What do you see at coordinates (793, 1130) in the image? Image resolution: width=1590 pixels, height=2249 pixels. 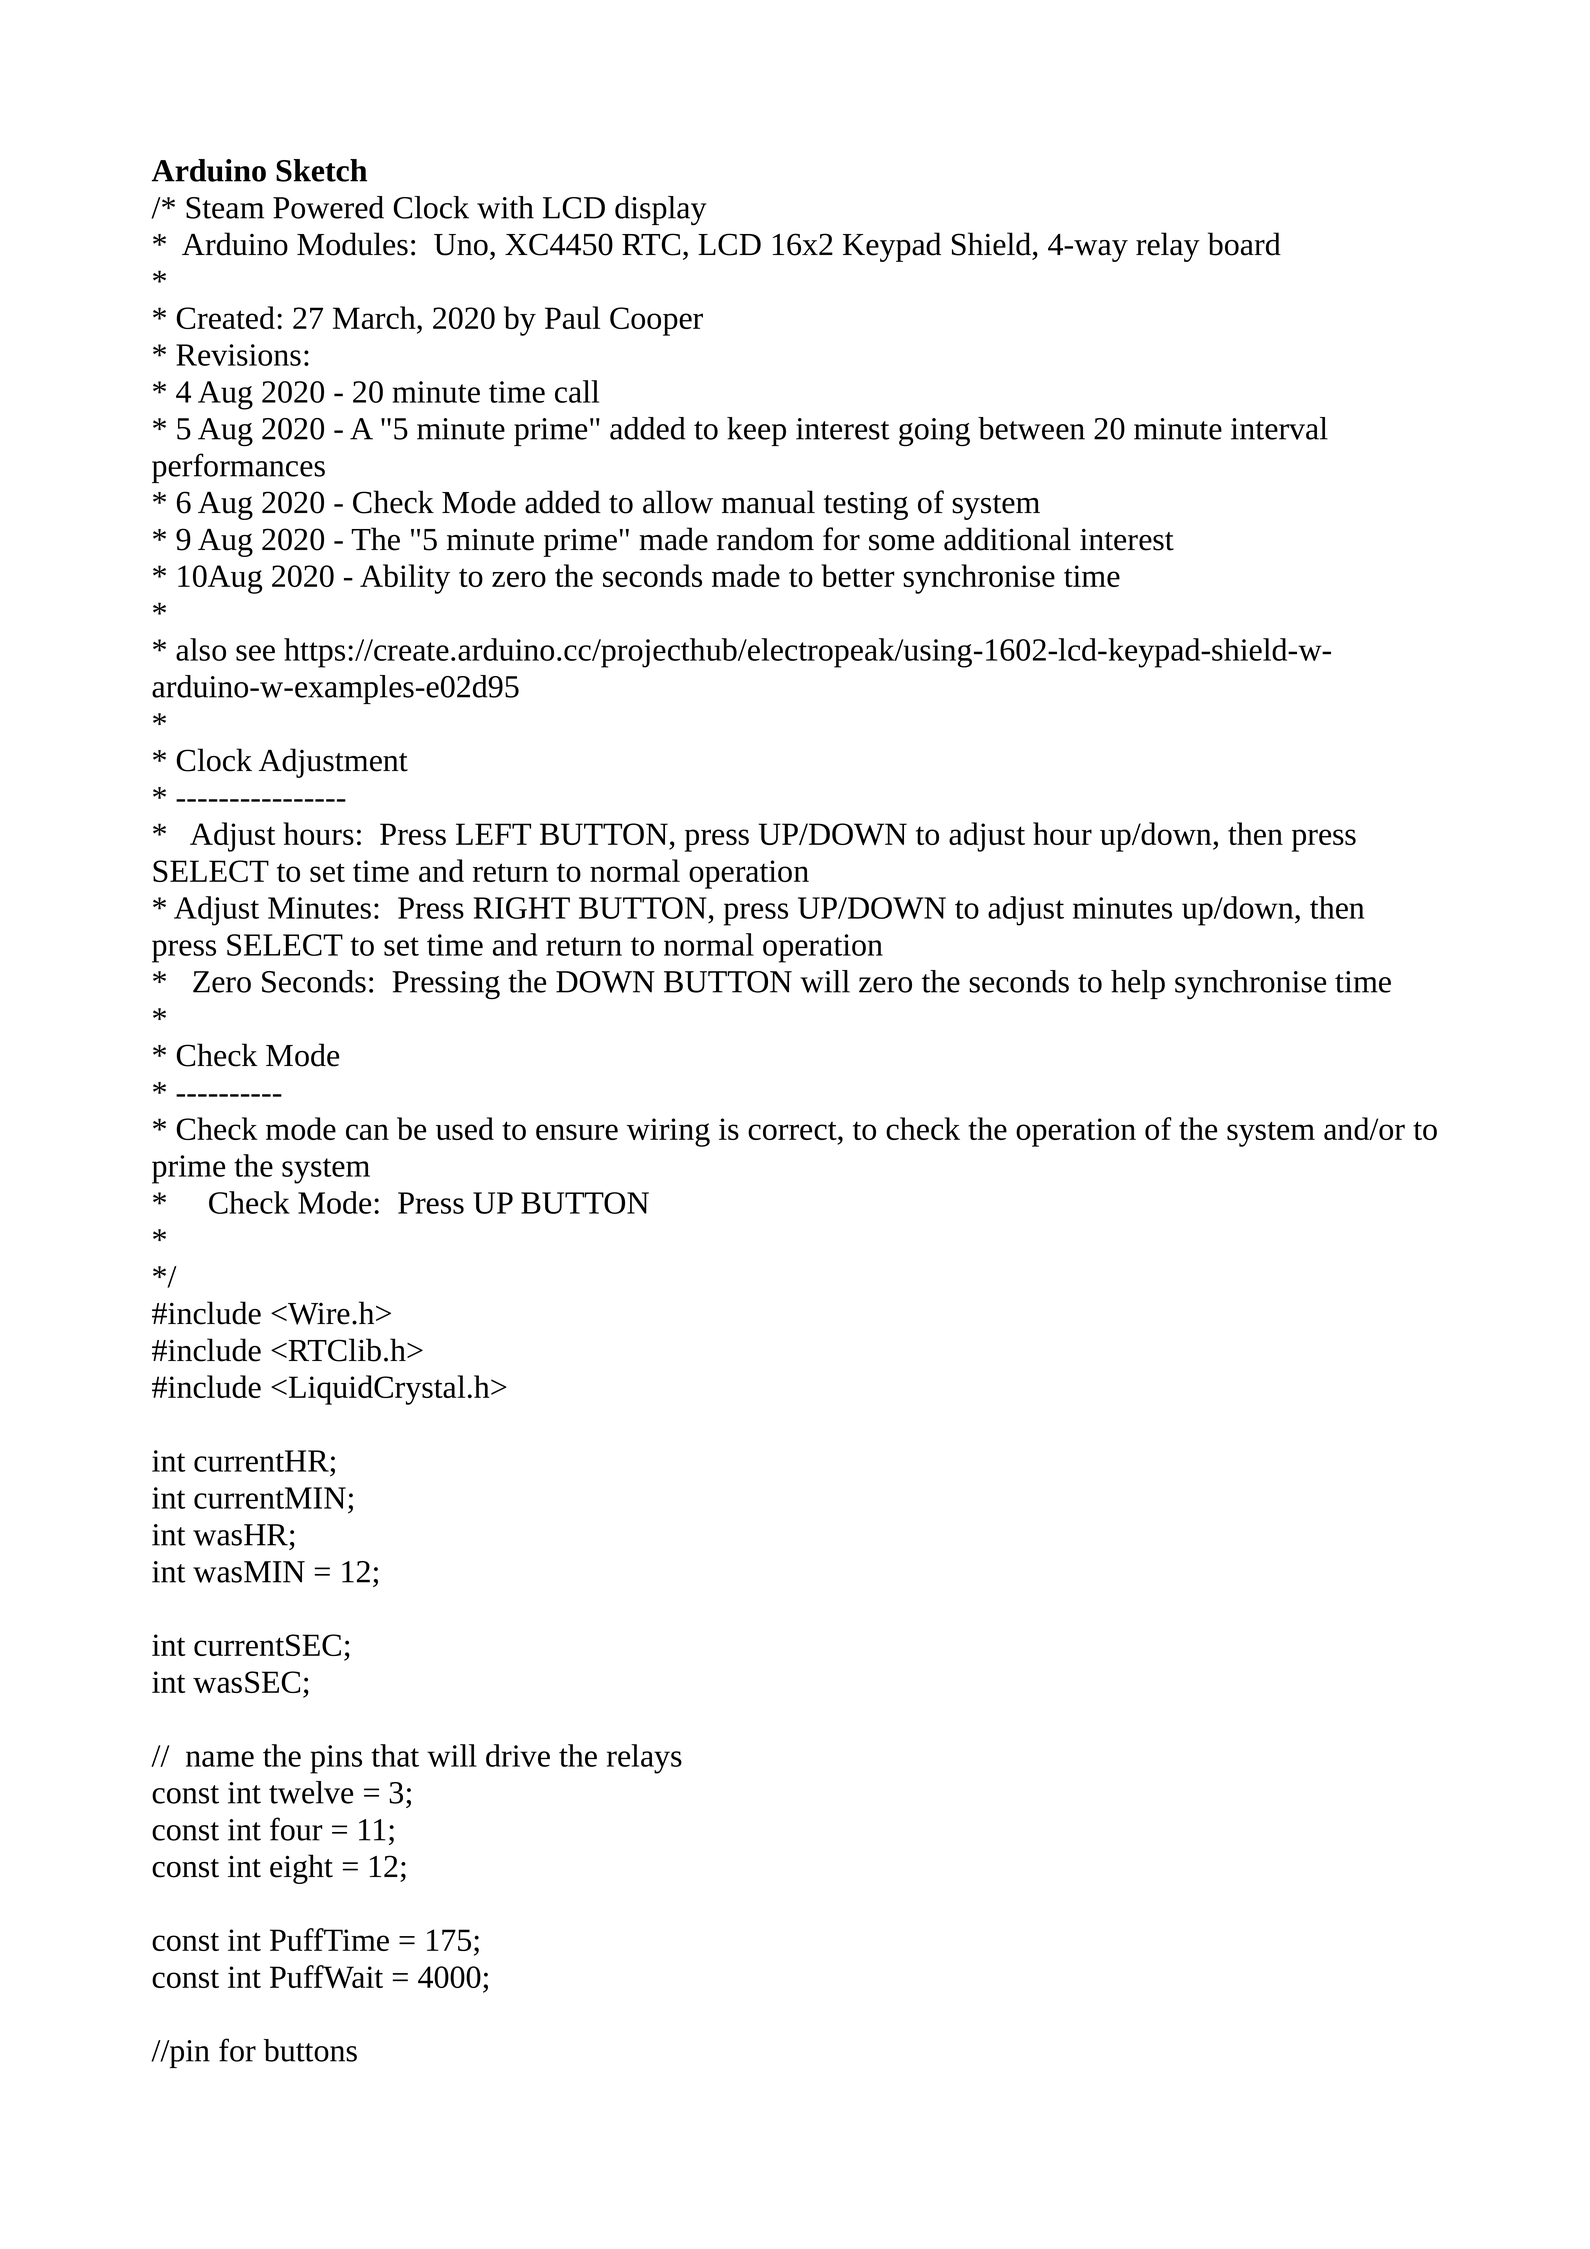 I see `correct` at bounding box center [793, 1130].
